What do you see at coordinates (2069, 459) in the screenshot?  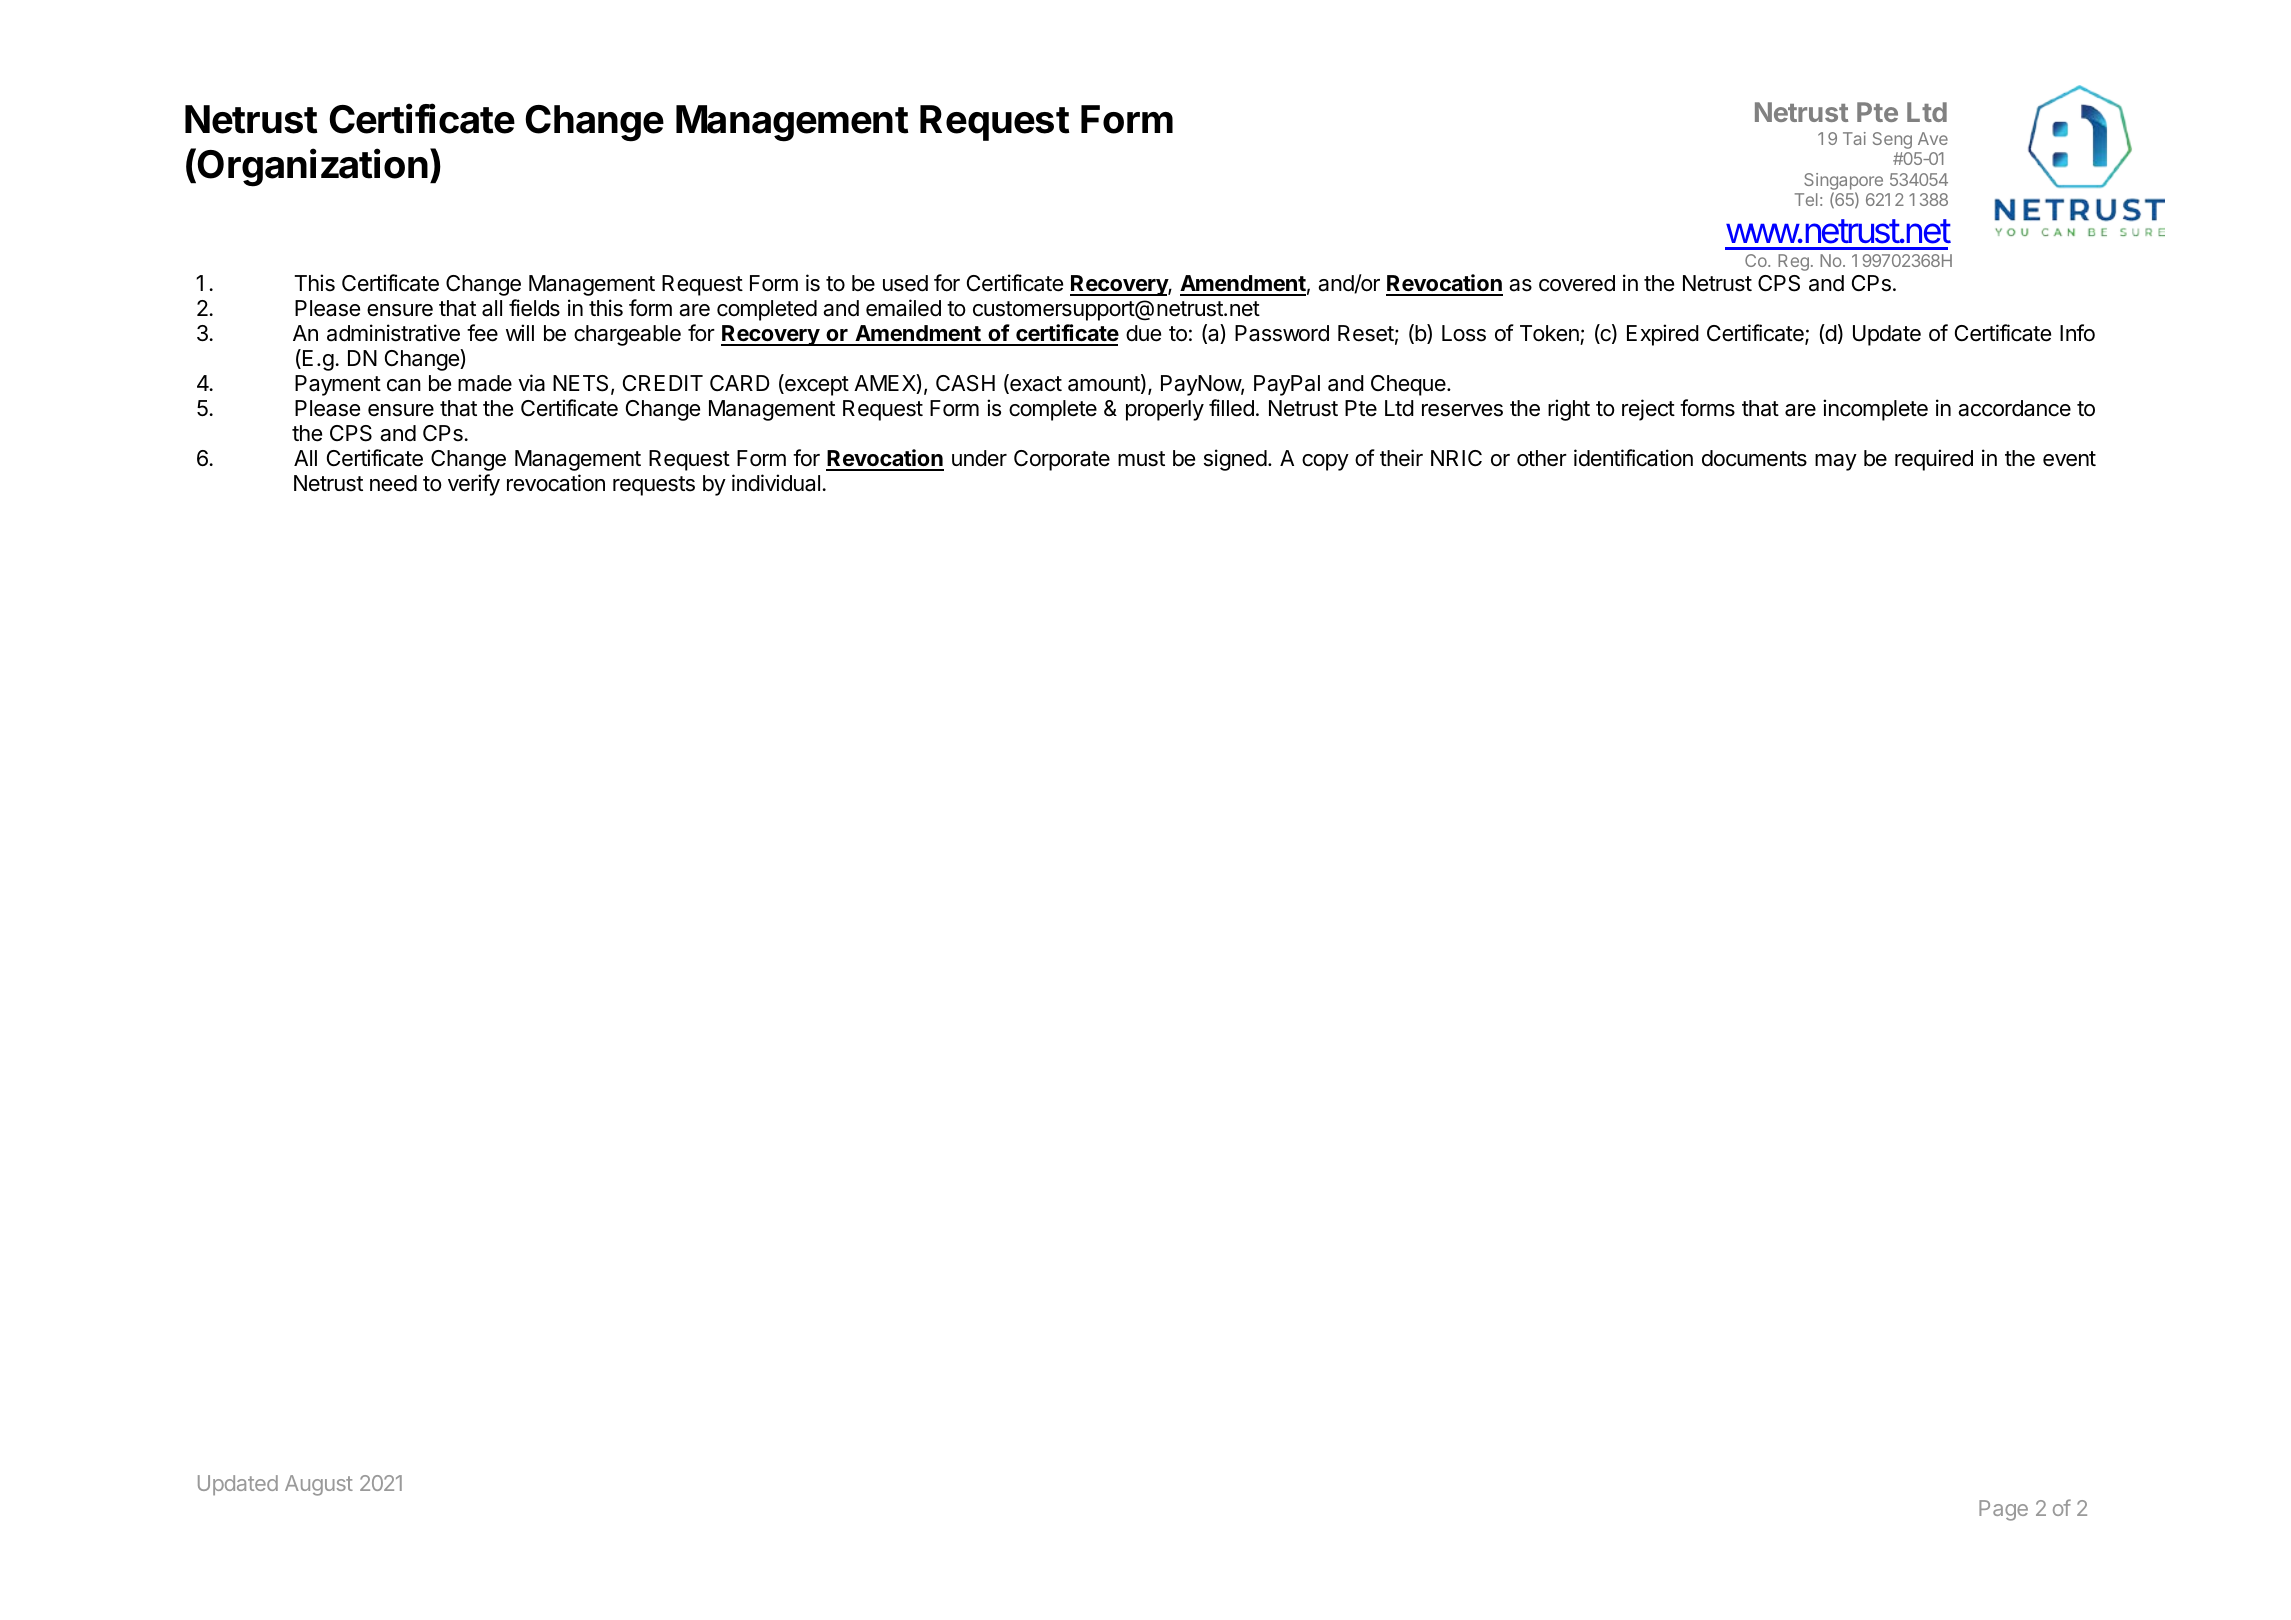 I see `event` at bounding box center [2069, 459].
